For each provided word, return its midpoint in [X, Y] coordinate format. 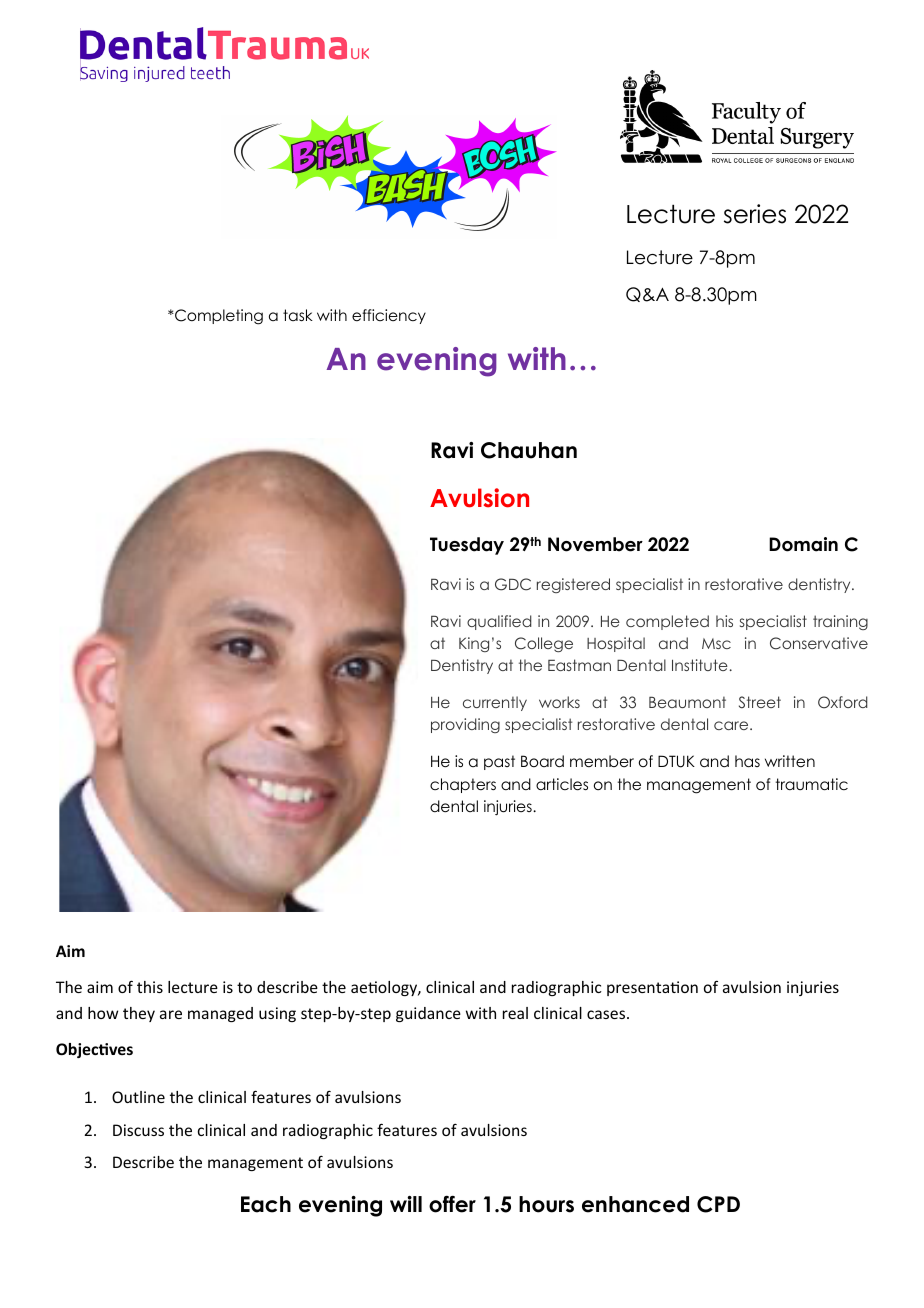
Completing [218, 317]
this [150, 987]
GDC [513, 584]
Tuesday [467, 546]
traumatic [811, 784]
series [755, 214]
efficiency [389, 316]
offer [452, 1204]
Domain [803, 544]
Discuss [138, 1130]
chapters [463, 785]
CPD [718, 1204]
